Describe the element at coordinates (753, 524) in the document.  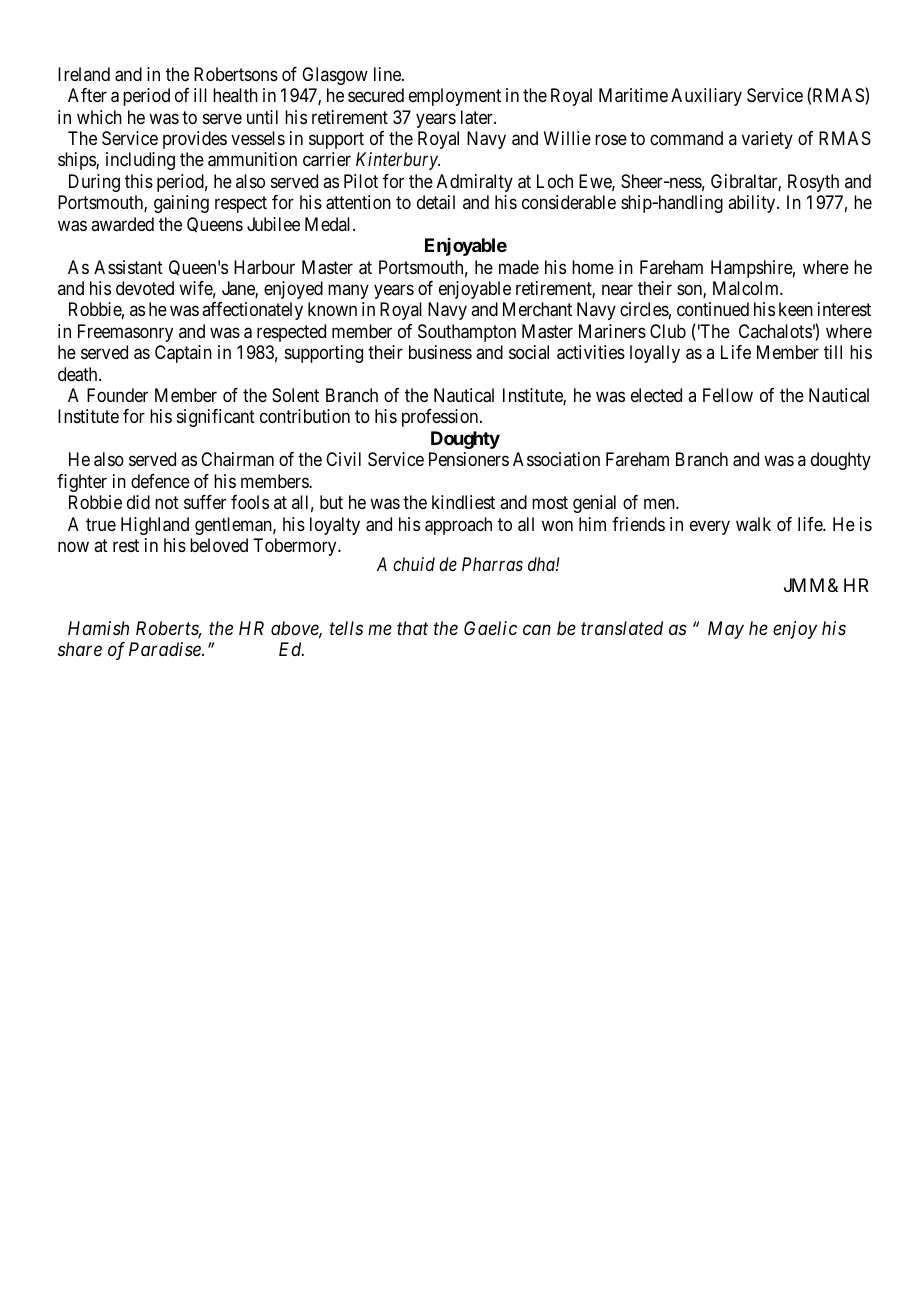
I see `walk` at that location.
